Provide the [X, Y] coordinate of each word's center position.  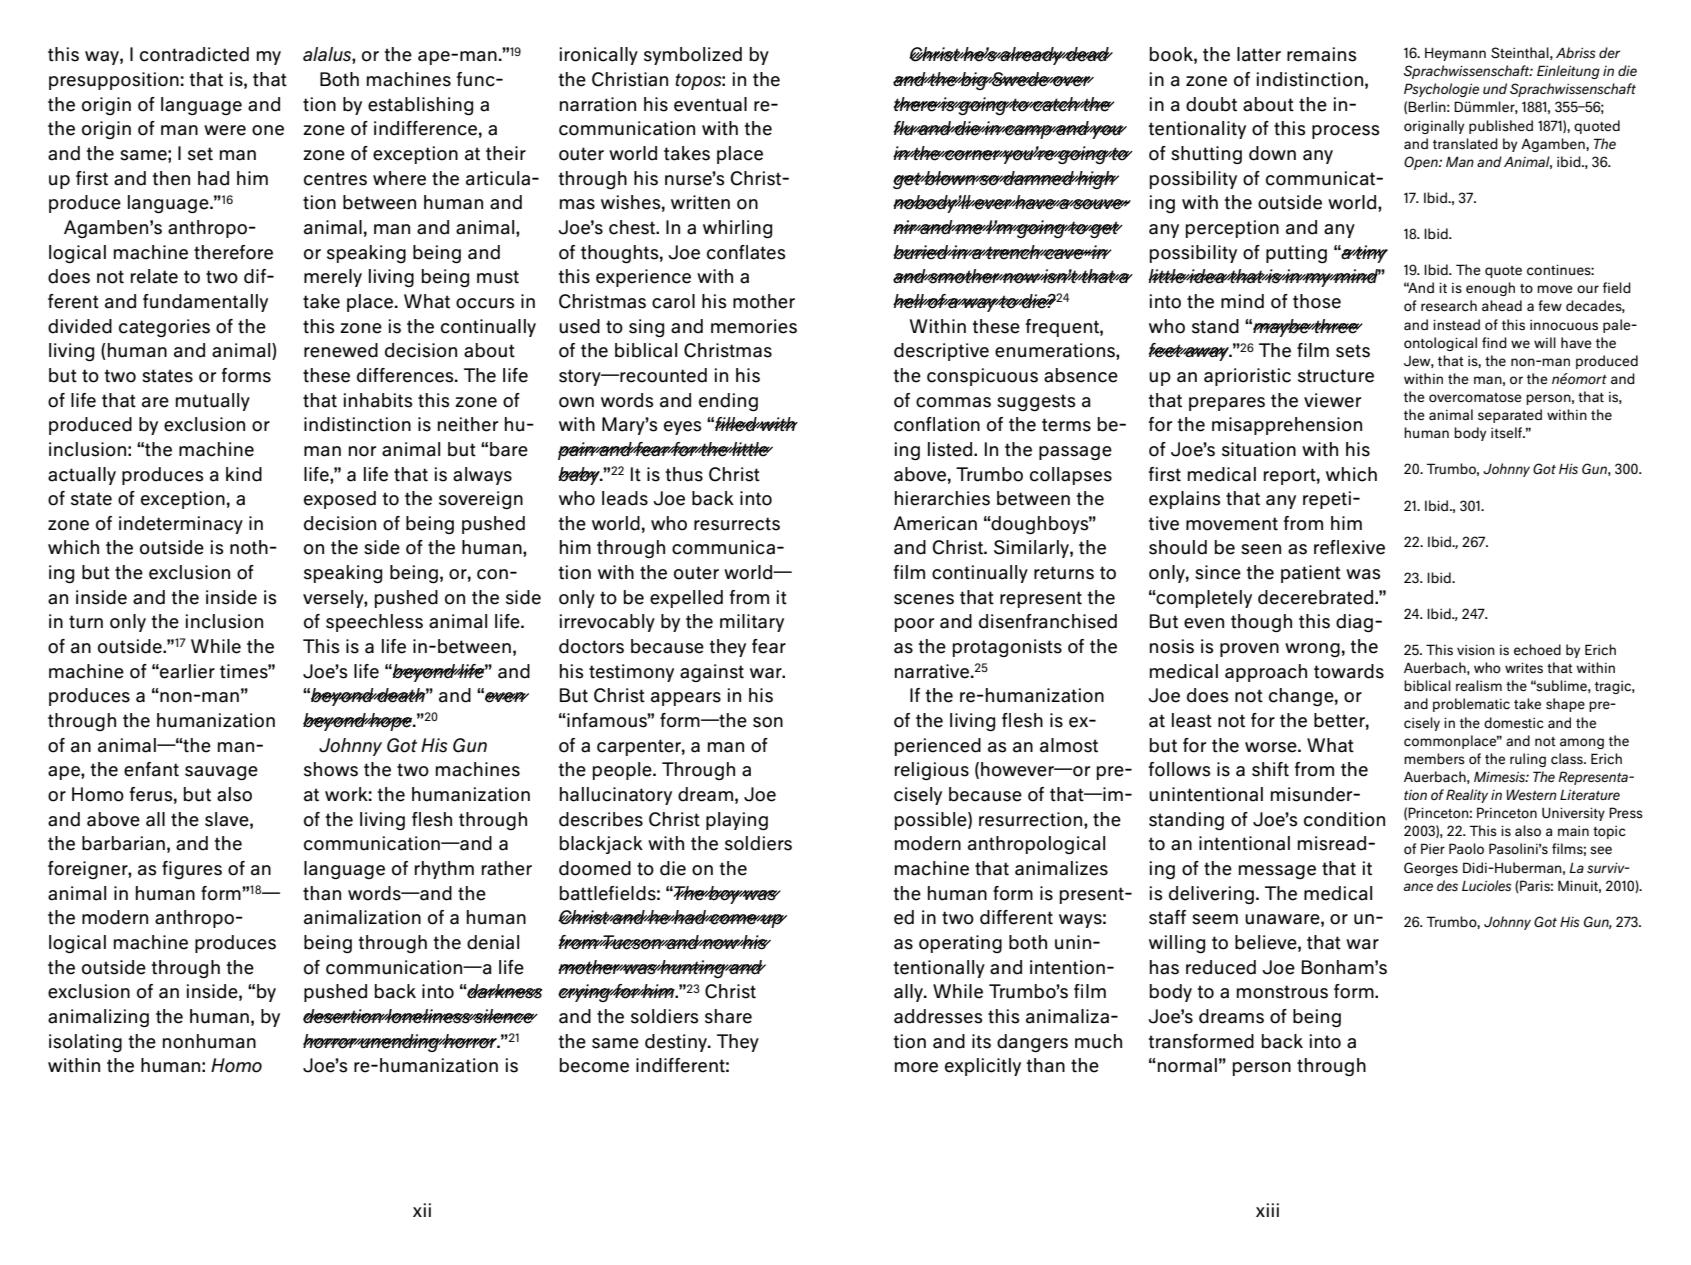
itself [1507, 433]
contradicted [194, 54]
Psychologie [1441, 90]
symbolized [693, 56]
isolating [85, 1043]
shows [331, 769]
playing [737, 821]
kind [244, 474]
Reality [1467, 796]
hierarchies [942, 498]
